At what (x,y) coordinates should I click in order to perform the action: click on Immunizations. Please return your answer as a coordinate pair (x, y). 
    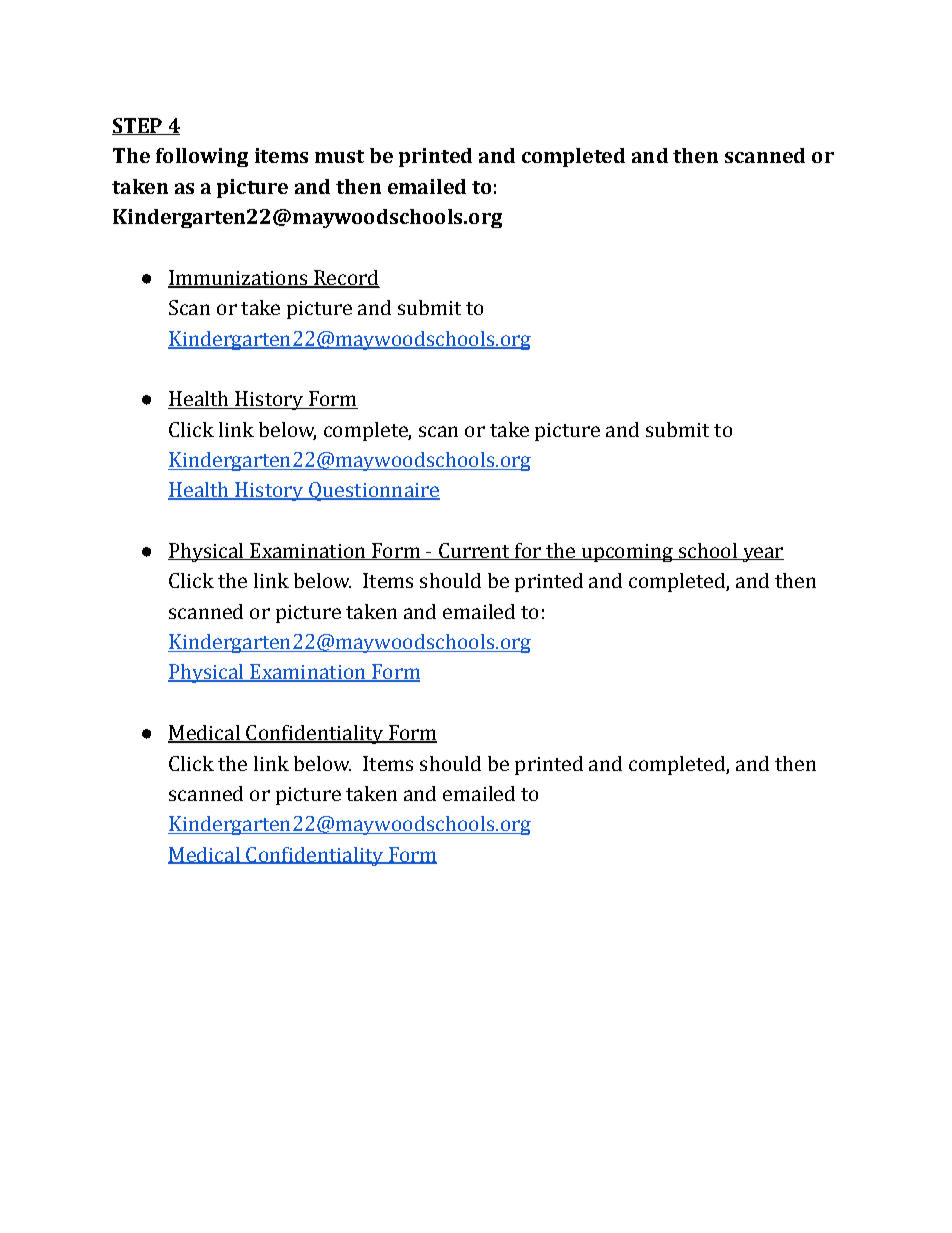
    Looking at the image, I should click on (239, 278).
